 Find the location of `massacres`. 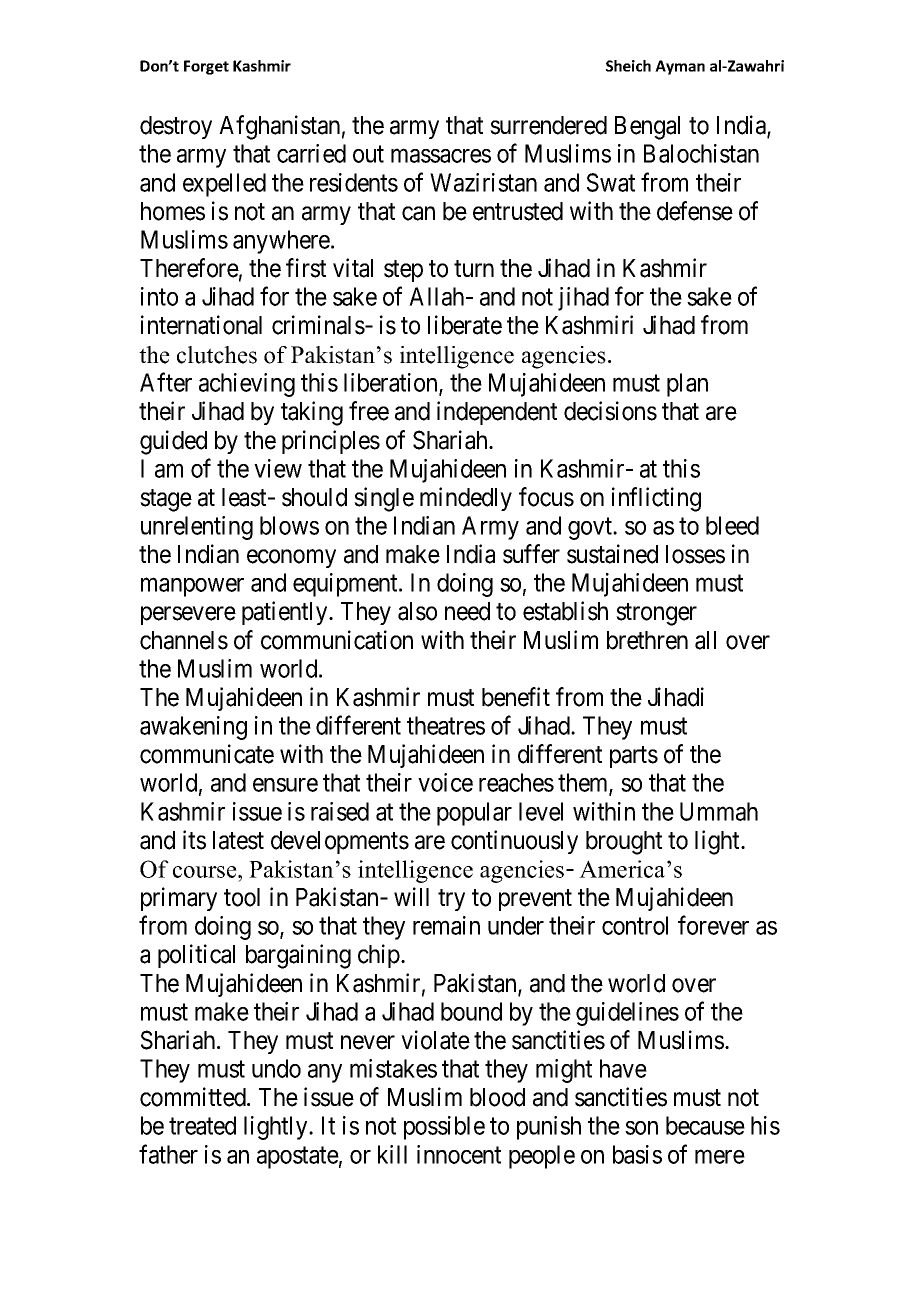

massacres is located at coordinates (441, 156).
